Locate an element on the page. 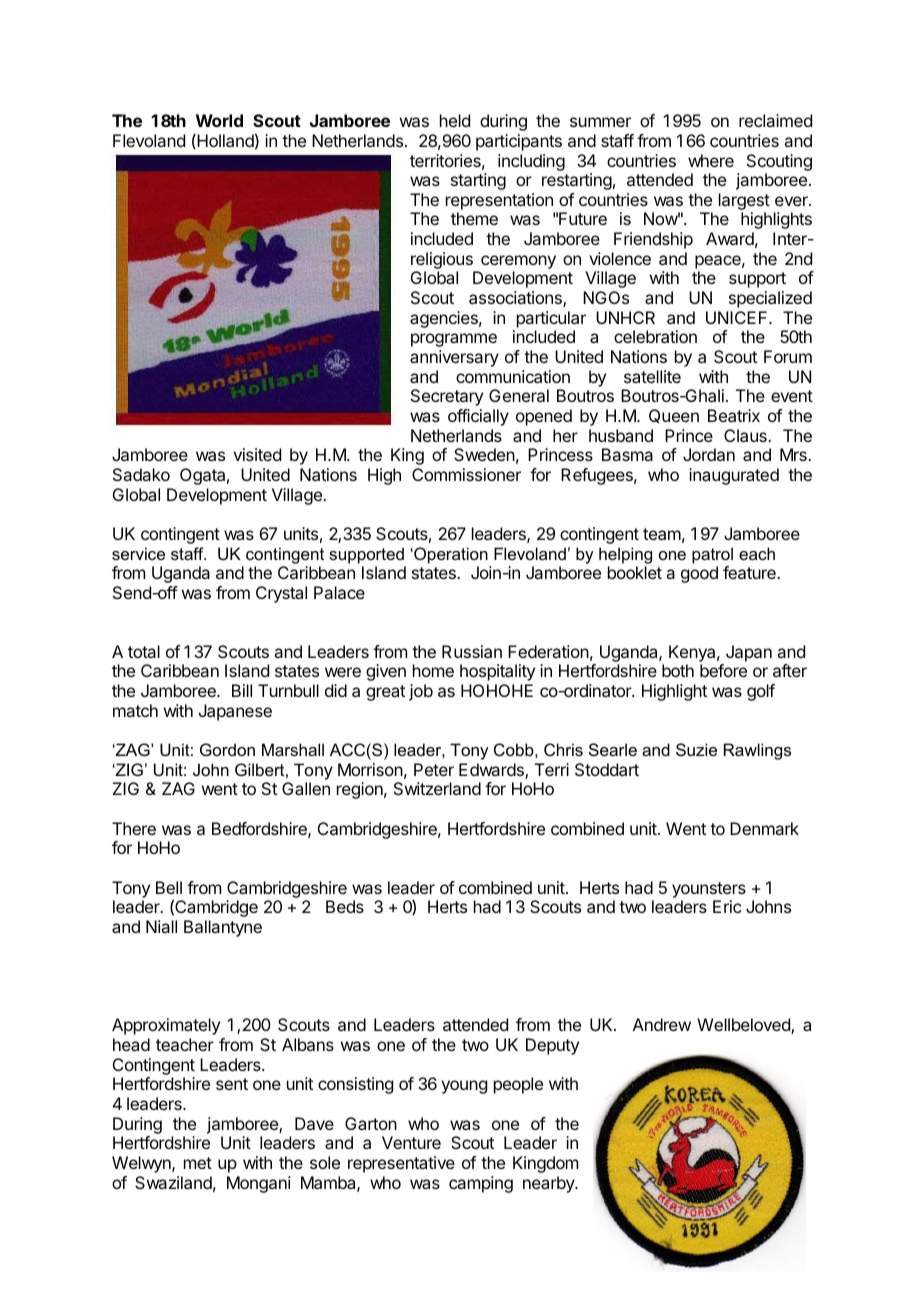  Beds is located at coordinates (345, 906).
